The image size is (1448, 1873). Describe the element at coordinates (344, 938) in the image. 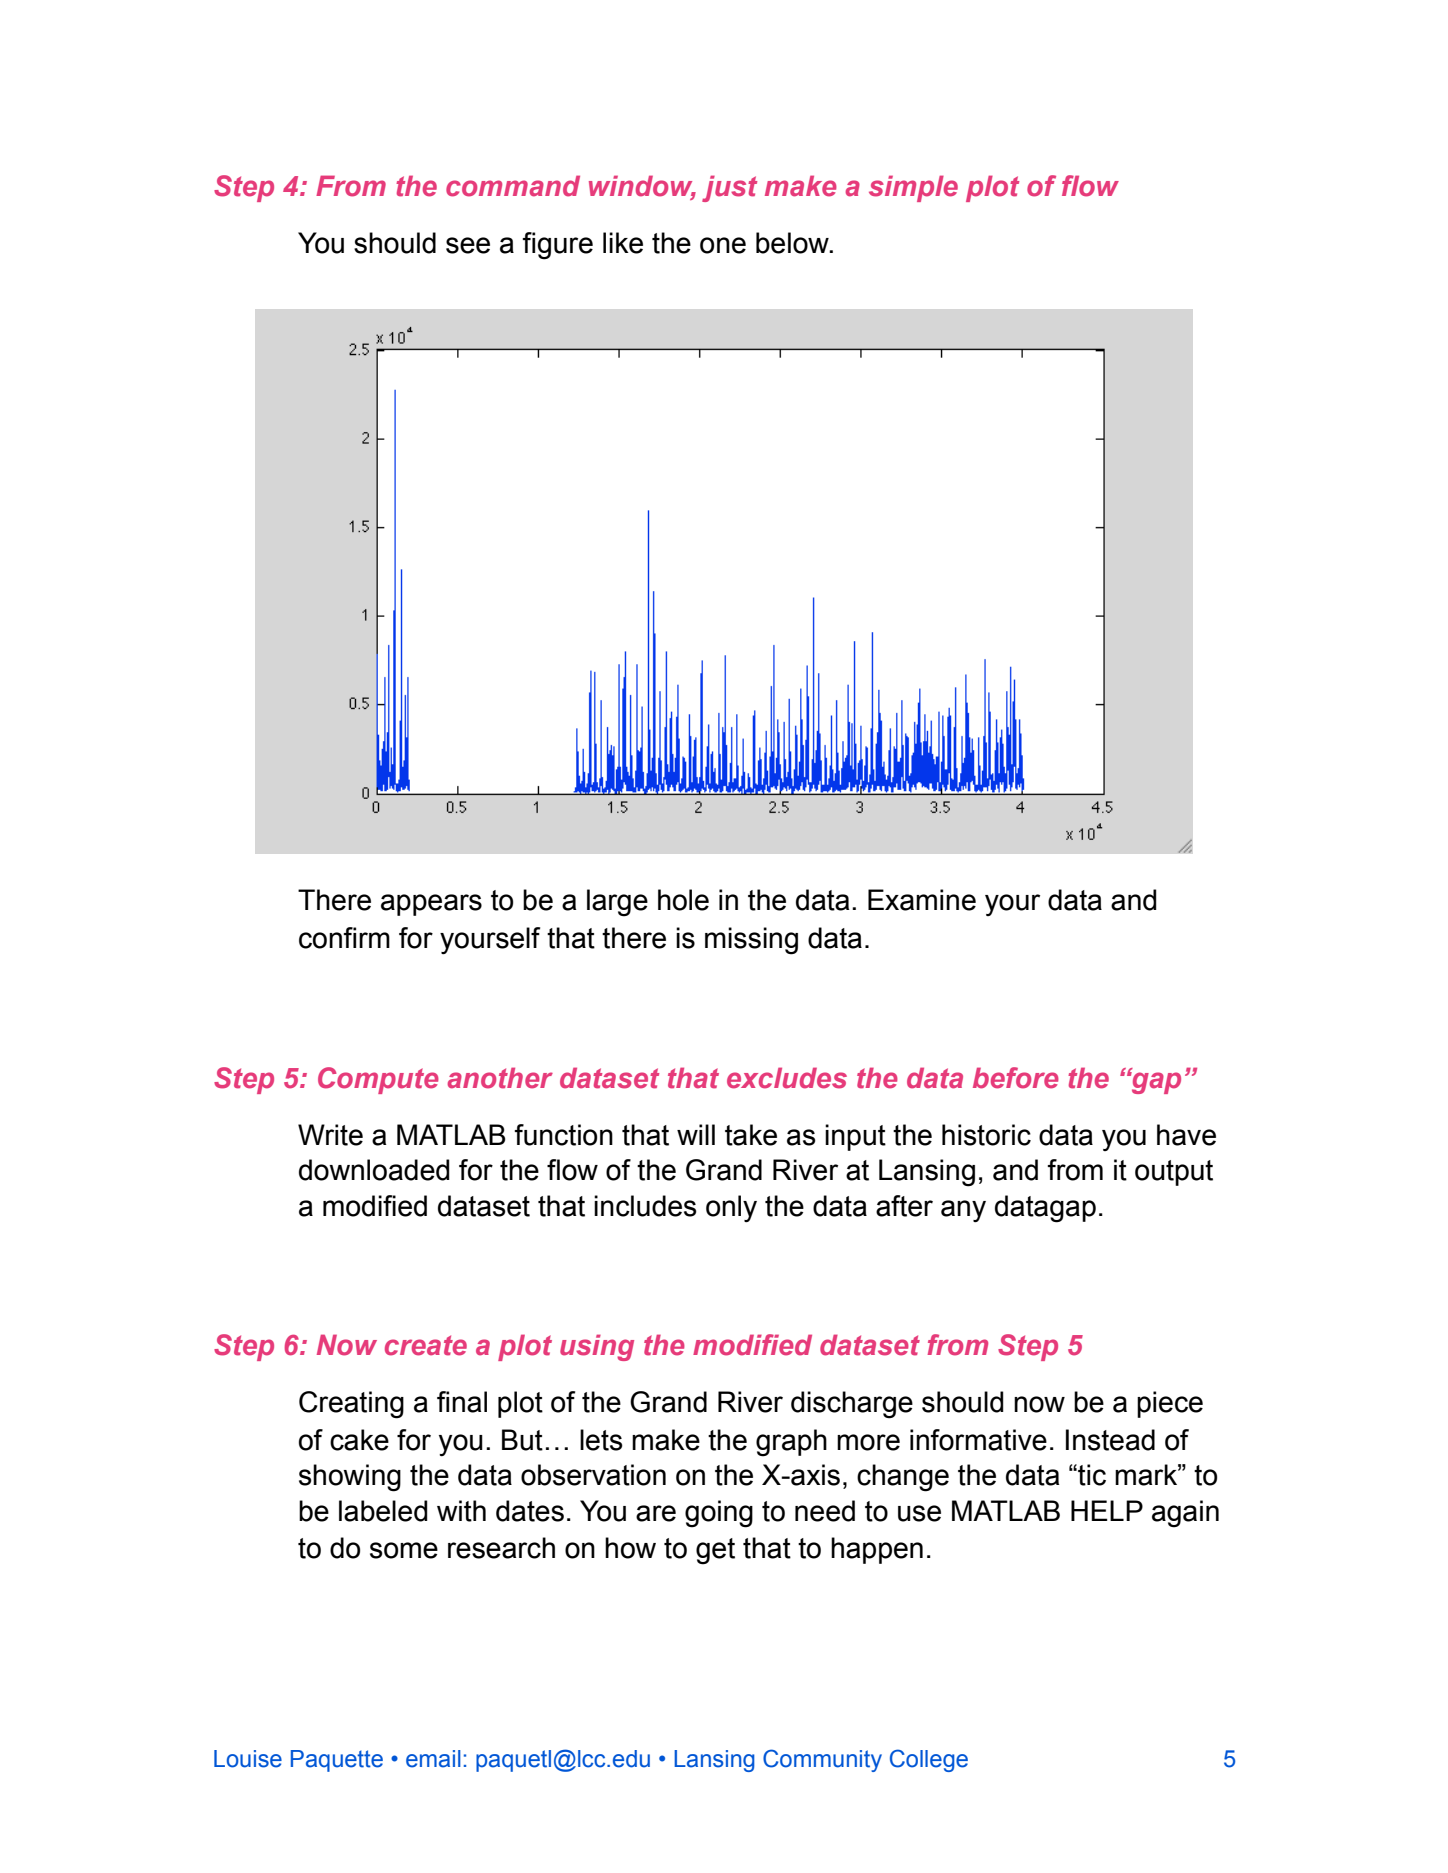

I see `confirm` at that location.
